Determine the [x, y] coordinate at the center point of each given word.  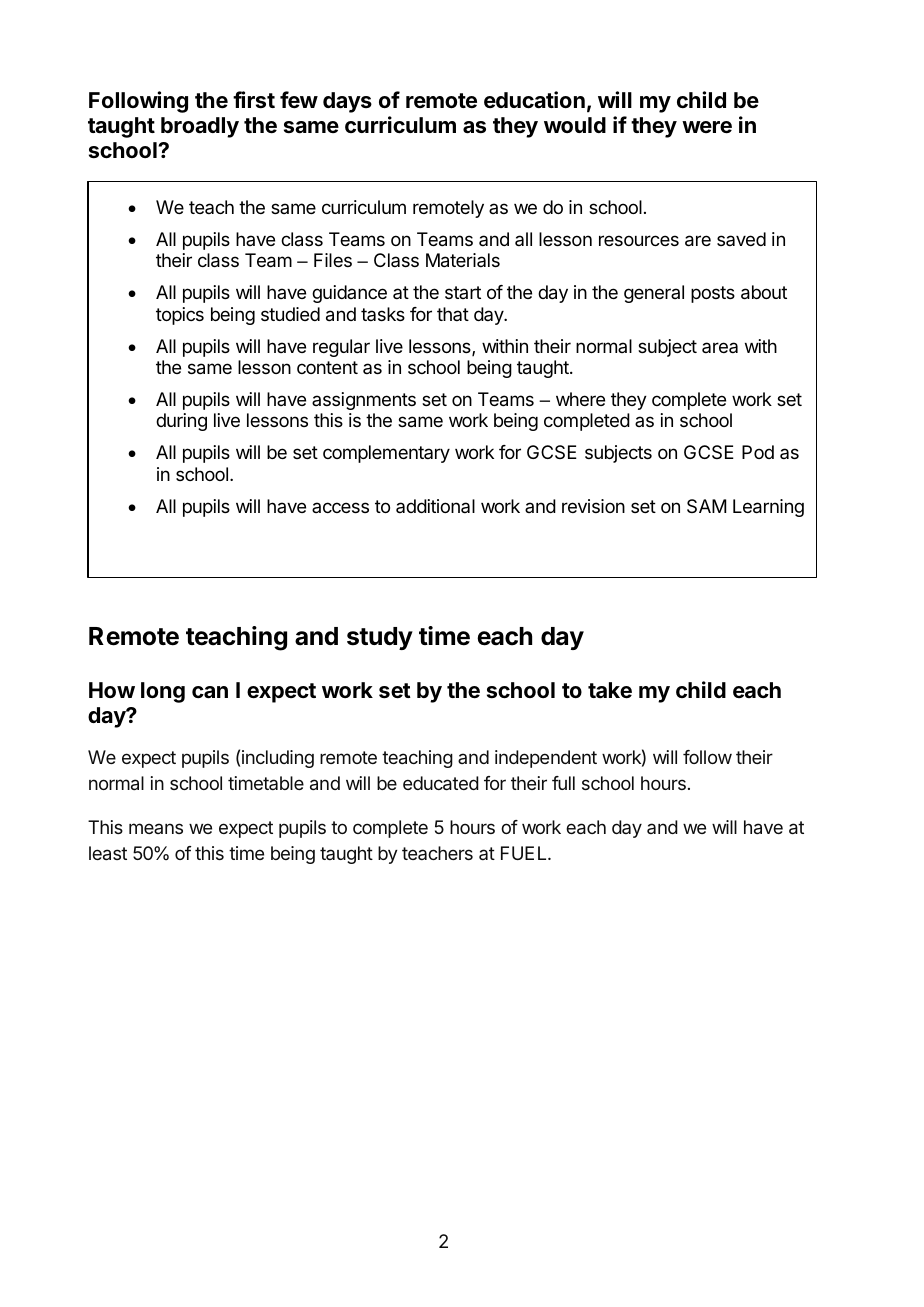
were [707, 127]
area [720, 347]
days [347, 102]
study [380, 638]
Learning [768, 508]
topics [180, 316]
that [453, 314]
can [210, 692]
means [156, 828]
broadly [200, 127]
